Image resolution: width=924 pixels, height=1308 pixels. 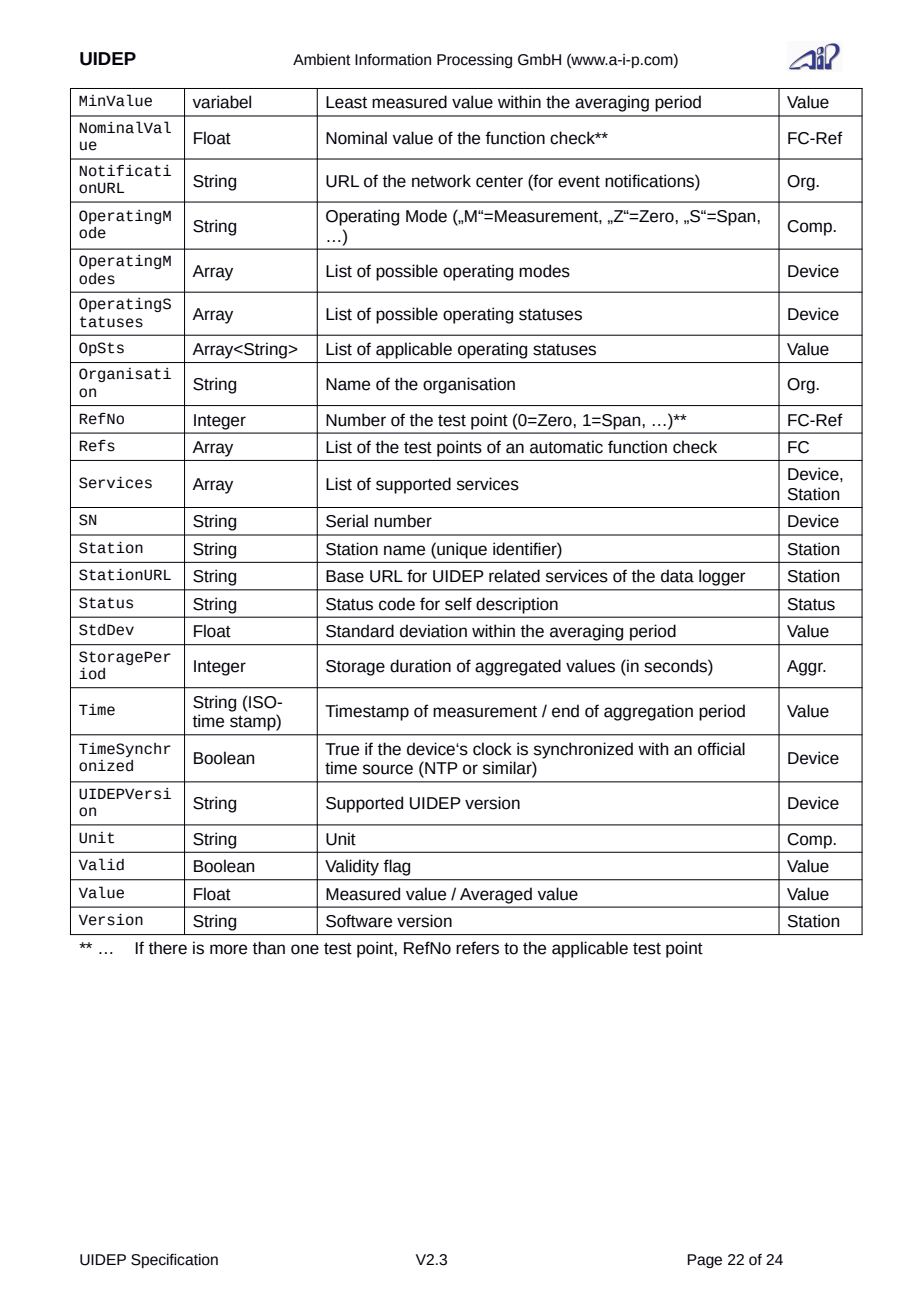 What do you see at coordinates (579, 182) in the screenshot?
I see `event` at bounding box center [579, 182].
